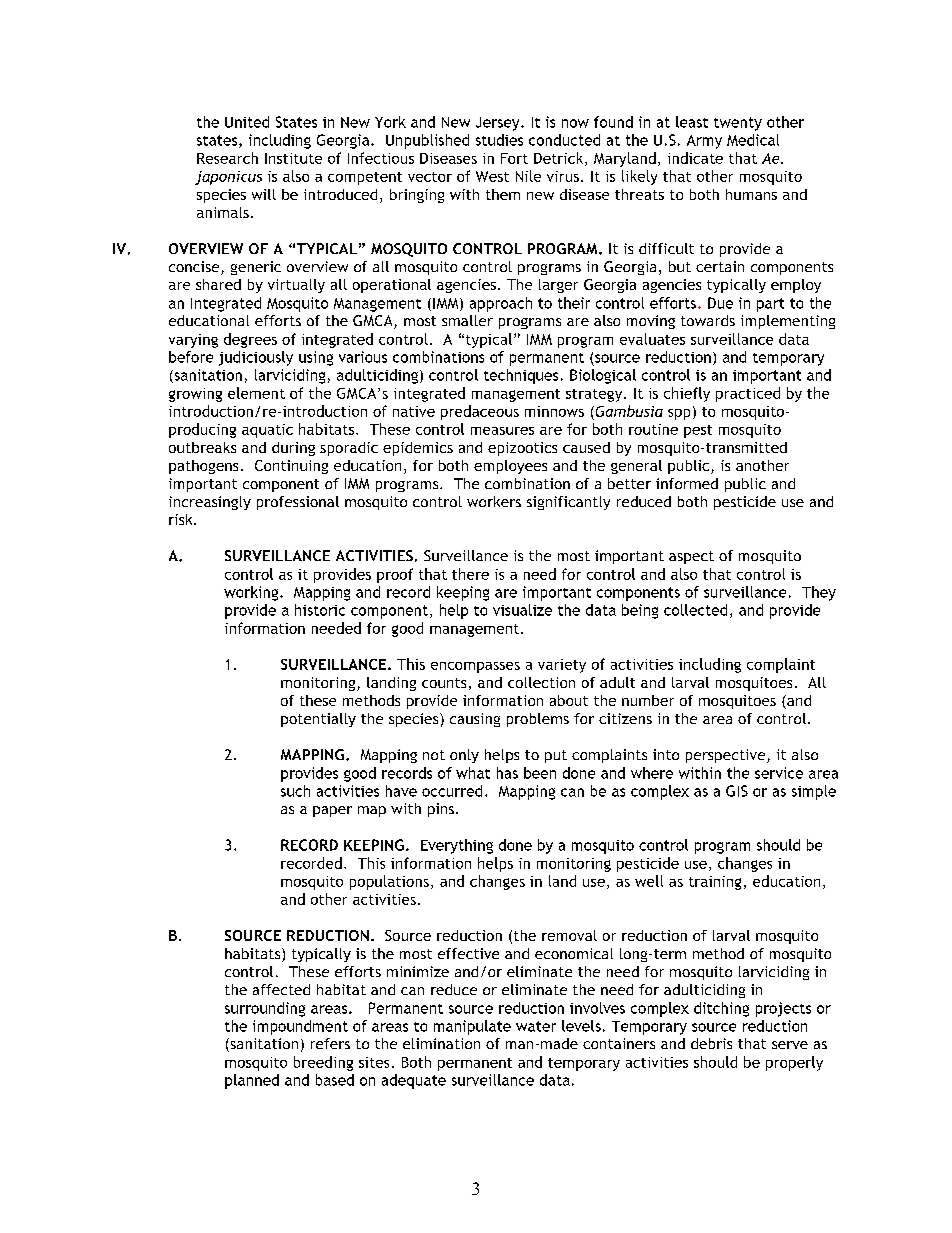 This image has height=1233, width=952. Describe the element at coordinates (457, 846) in the image. I see `Everything` at that location.
